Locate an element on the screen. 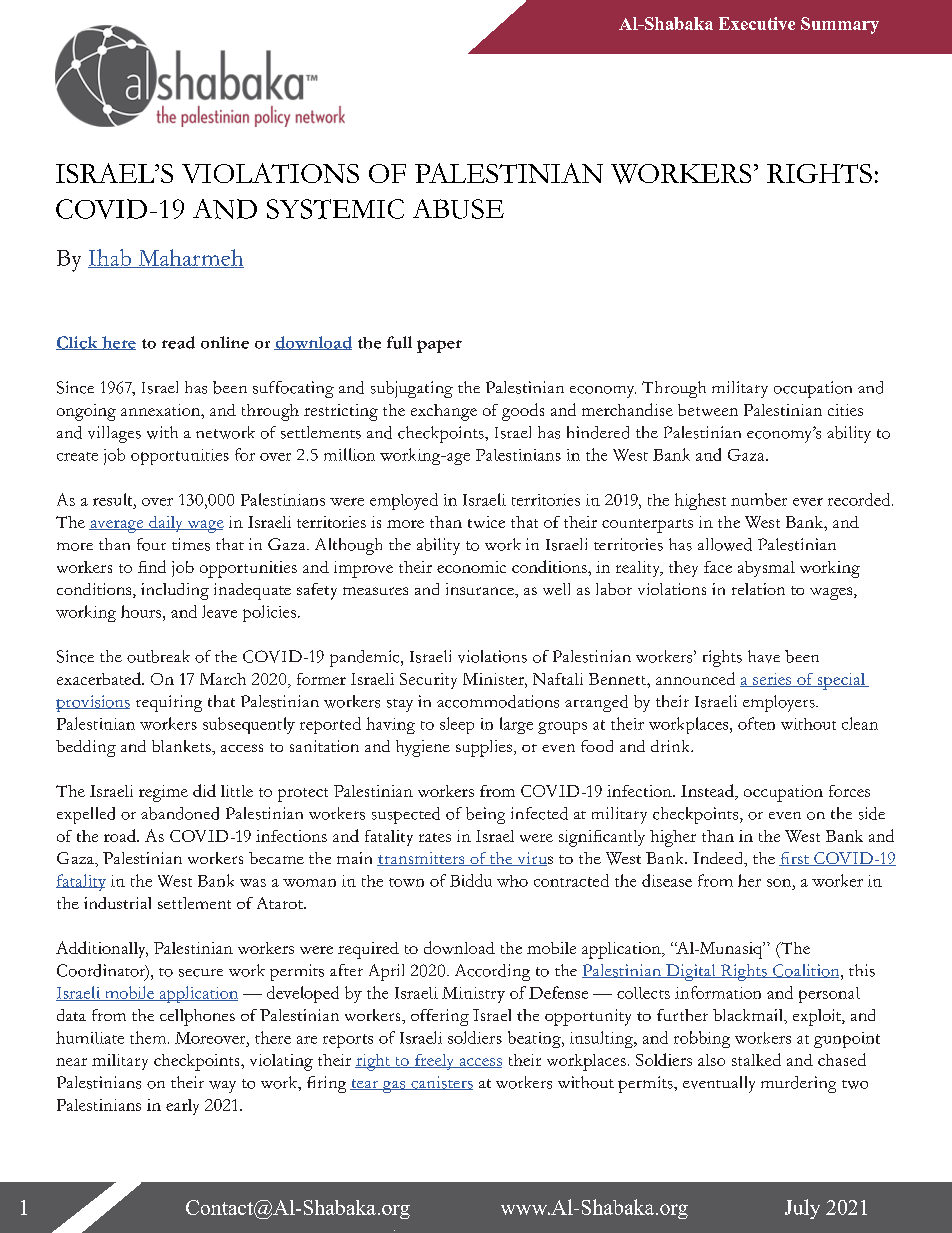 The height and width of the screenshot is (1233, 952). between is located at coordinates (708, 410).
